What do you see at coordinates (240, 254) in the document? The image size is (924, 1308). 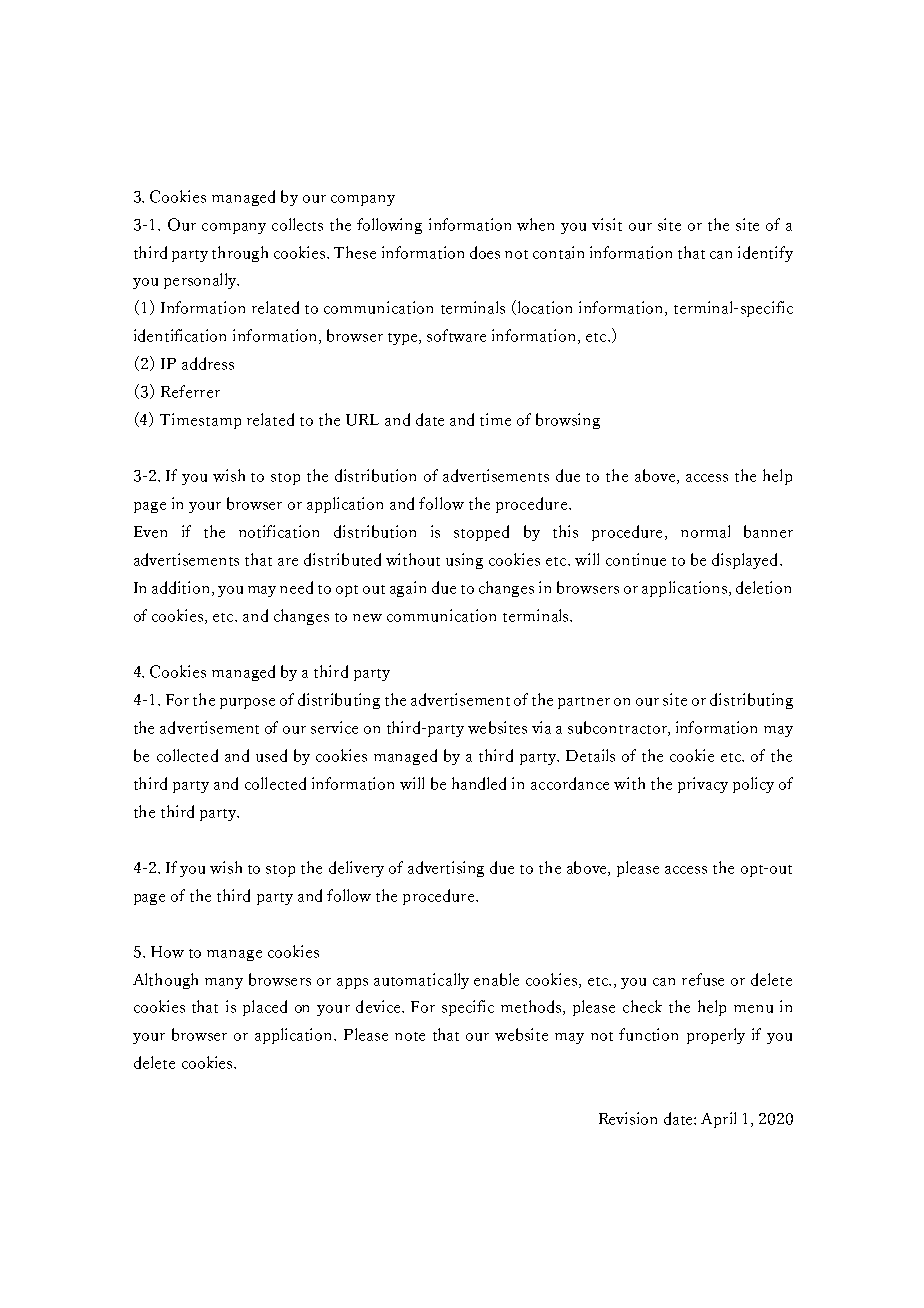 I see `through` at bounding box center [240, 254].
